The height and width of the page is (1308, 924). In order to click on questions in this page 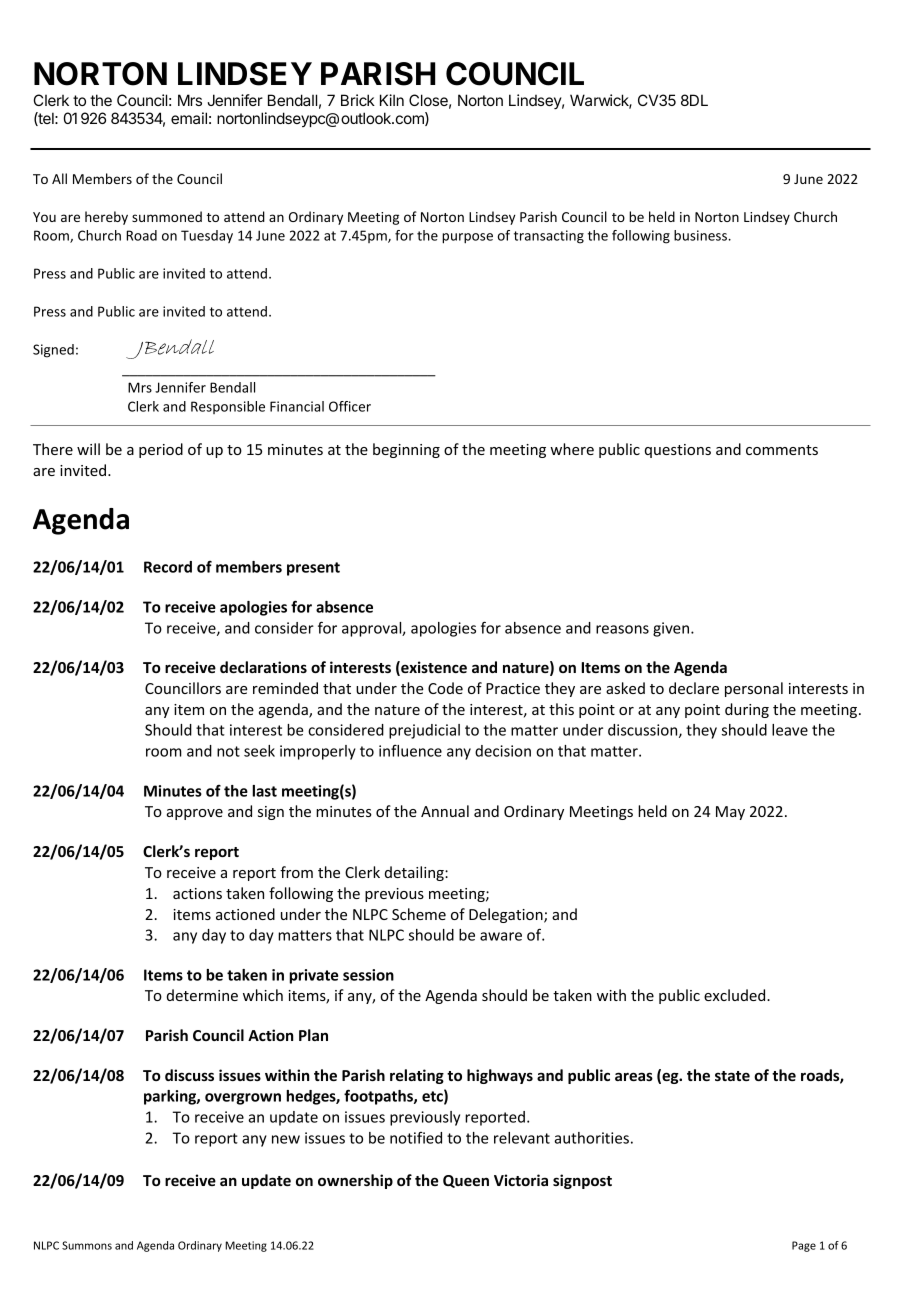, I will do `click(678, 451)`.
